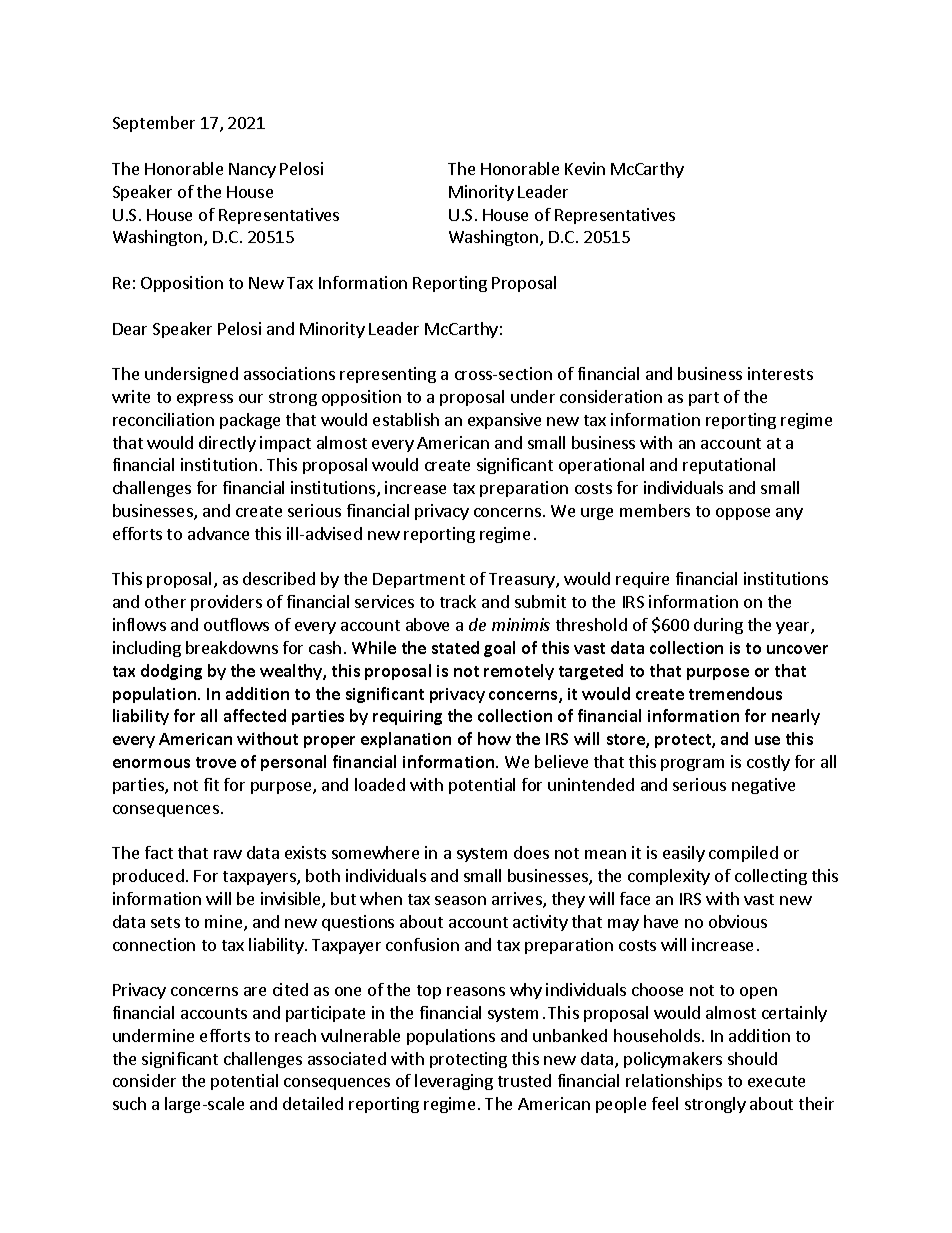 The height and width of the screenshot is (1233, 952). I want to click on expansive, so click(504, 421).
